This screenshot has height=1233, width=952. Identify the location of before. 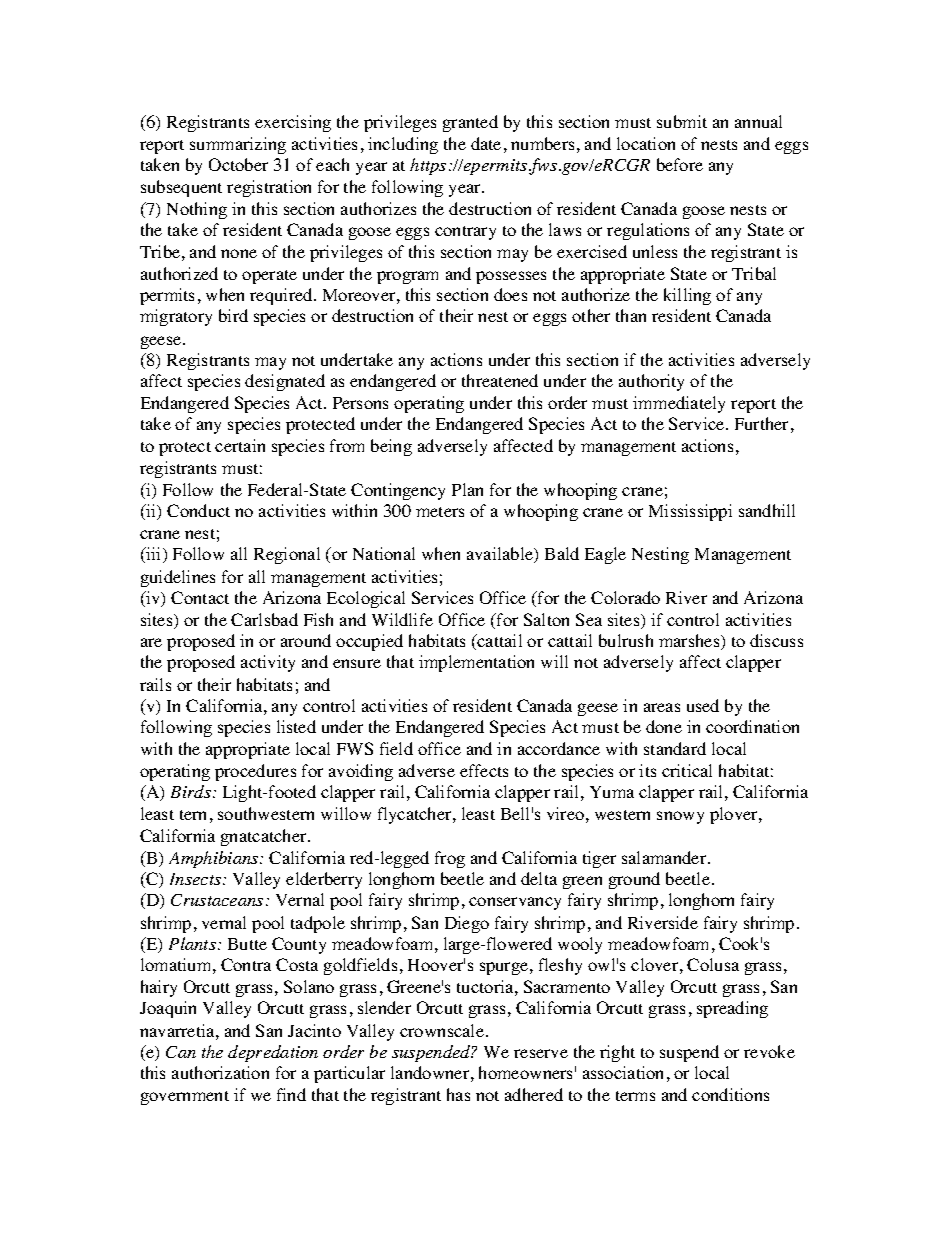
(680, 164).
